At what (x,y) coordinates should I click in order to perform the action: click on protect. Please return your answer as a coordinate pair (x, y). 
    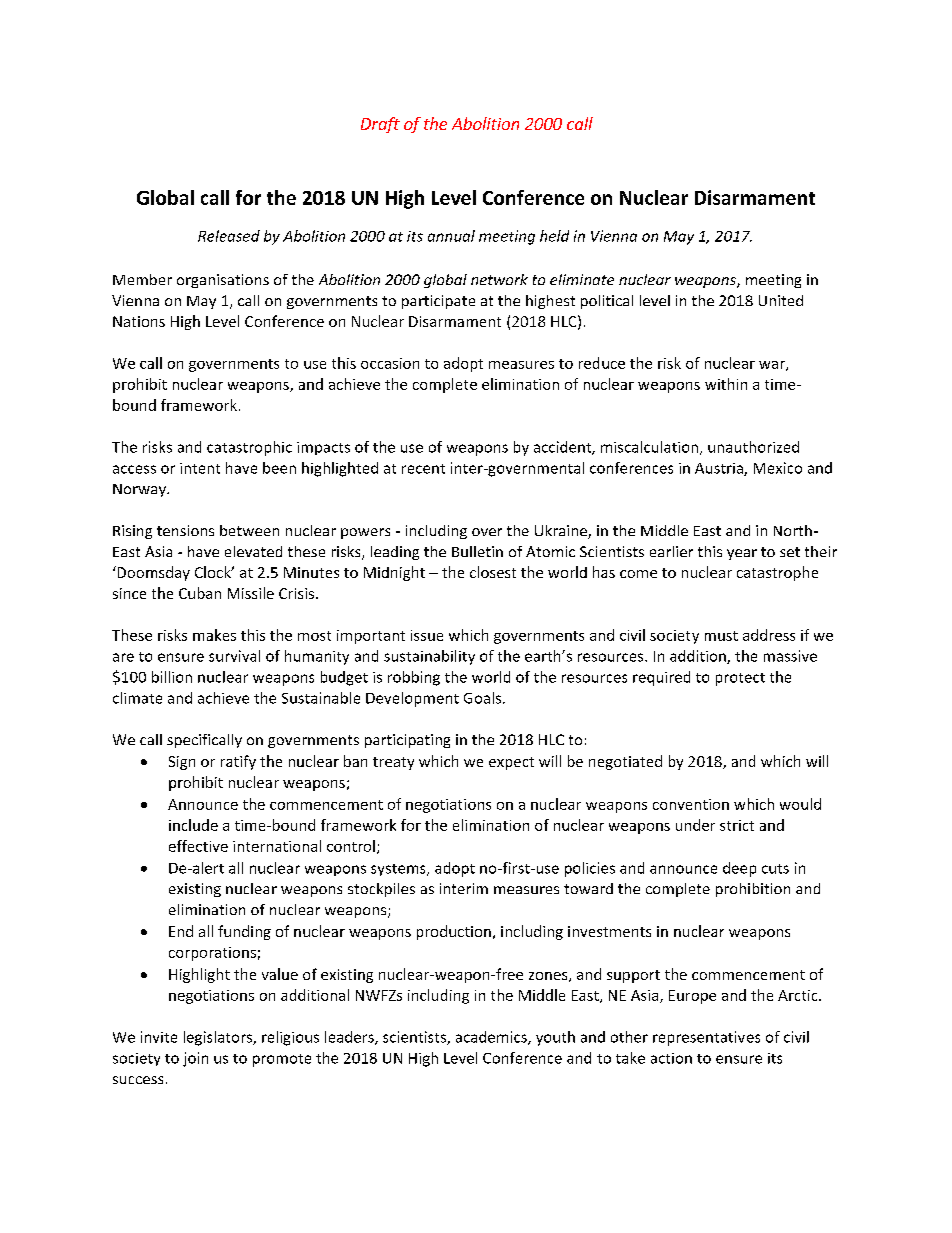
    Looking at the image, I should click on (740, 679).
